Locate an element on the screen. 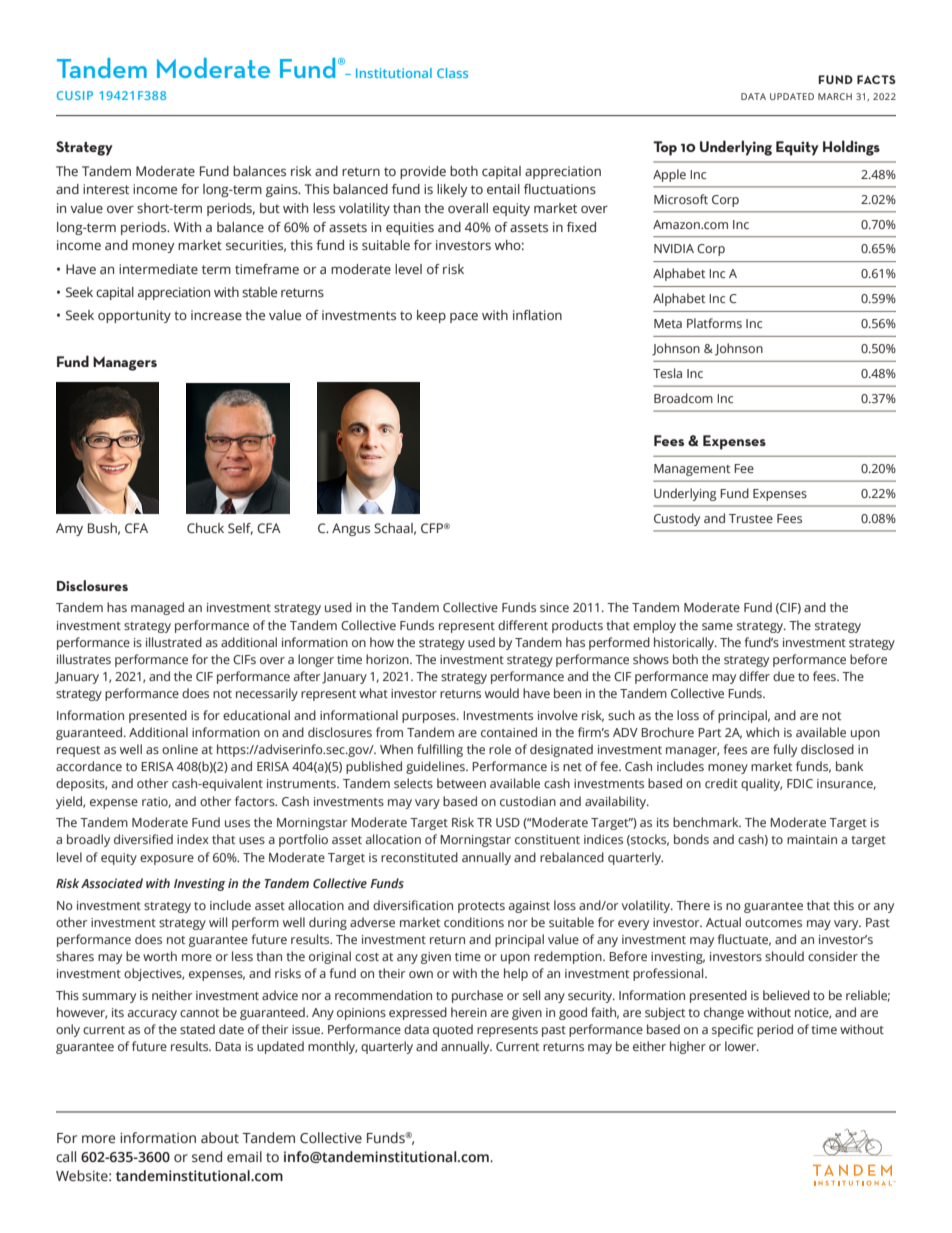 Image resolution: width=952 pixels, height=1233 pixels. Class is located at coordinates (452, 73).
